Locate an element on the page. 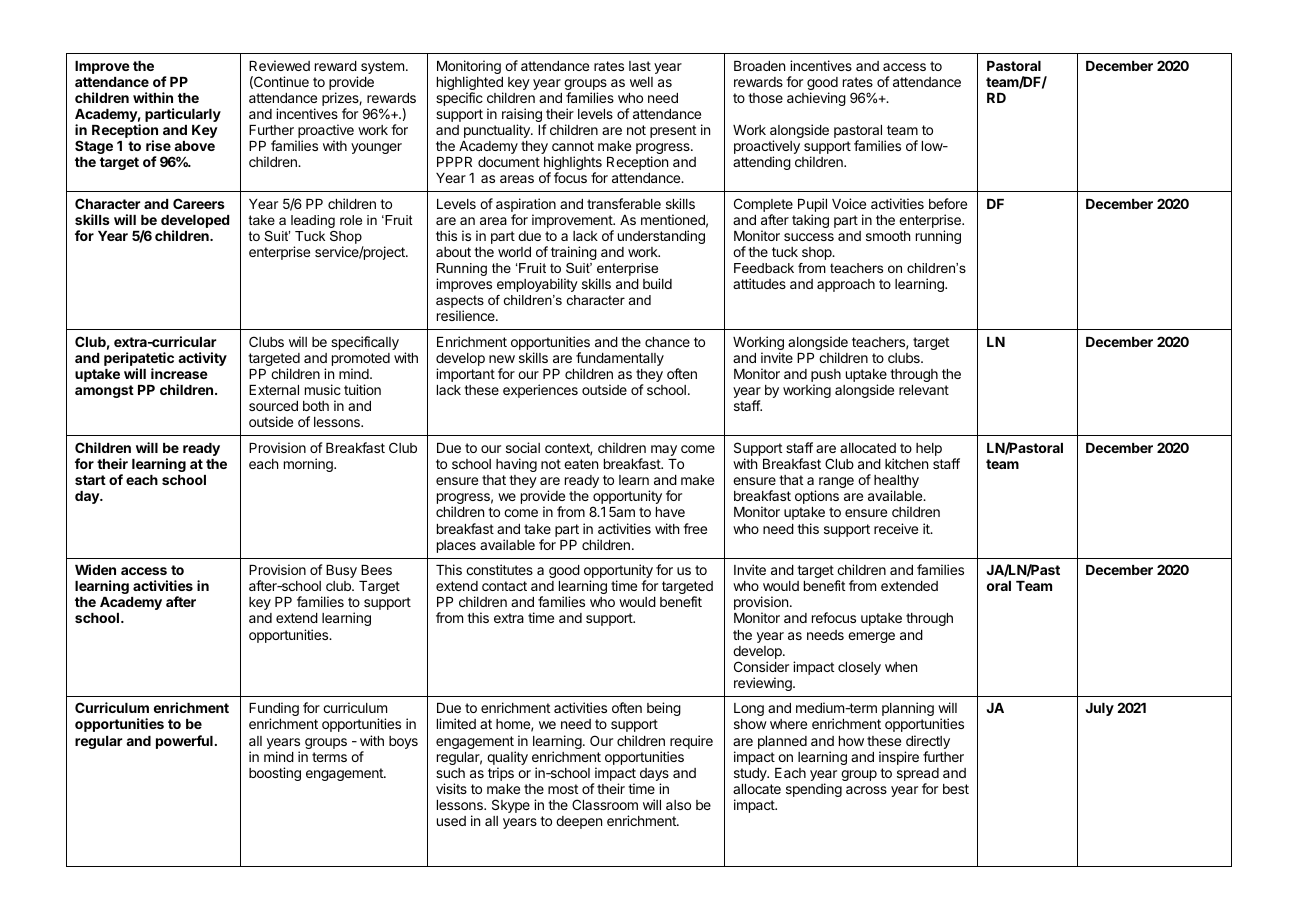 Image resolution: width=1308 pixels, height=924 pixels. morning is located at coordinates (309, 465).
